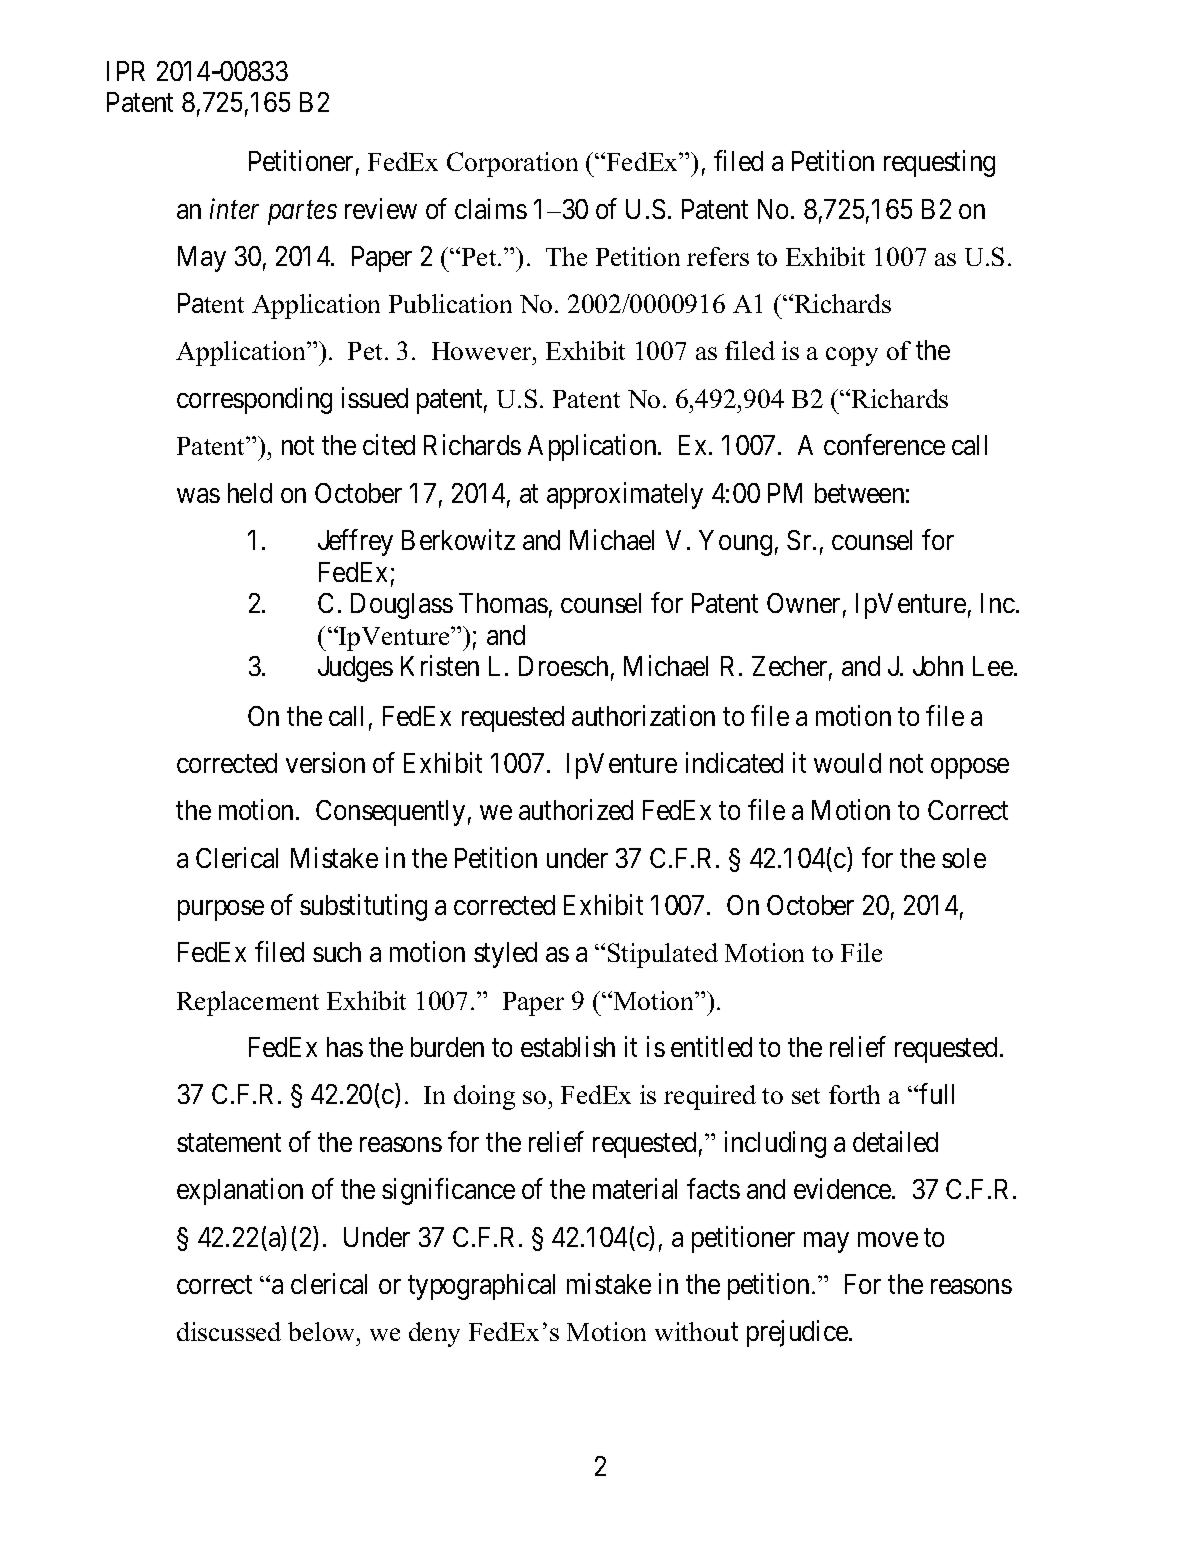  What do you see at coordinates (126, 71) in the document?
I see `IPR` at bounding box center [126, 71].
